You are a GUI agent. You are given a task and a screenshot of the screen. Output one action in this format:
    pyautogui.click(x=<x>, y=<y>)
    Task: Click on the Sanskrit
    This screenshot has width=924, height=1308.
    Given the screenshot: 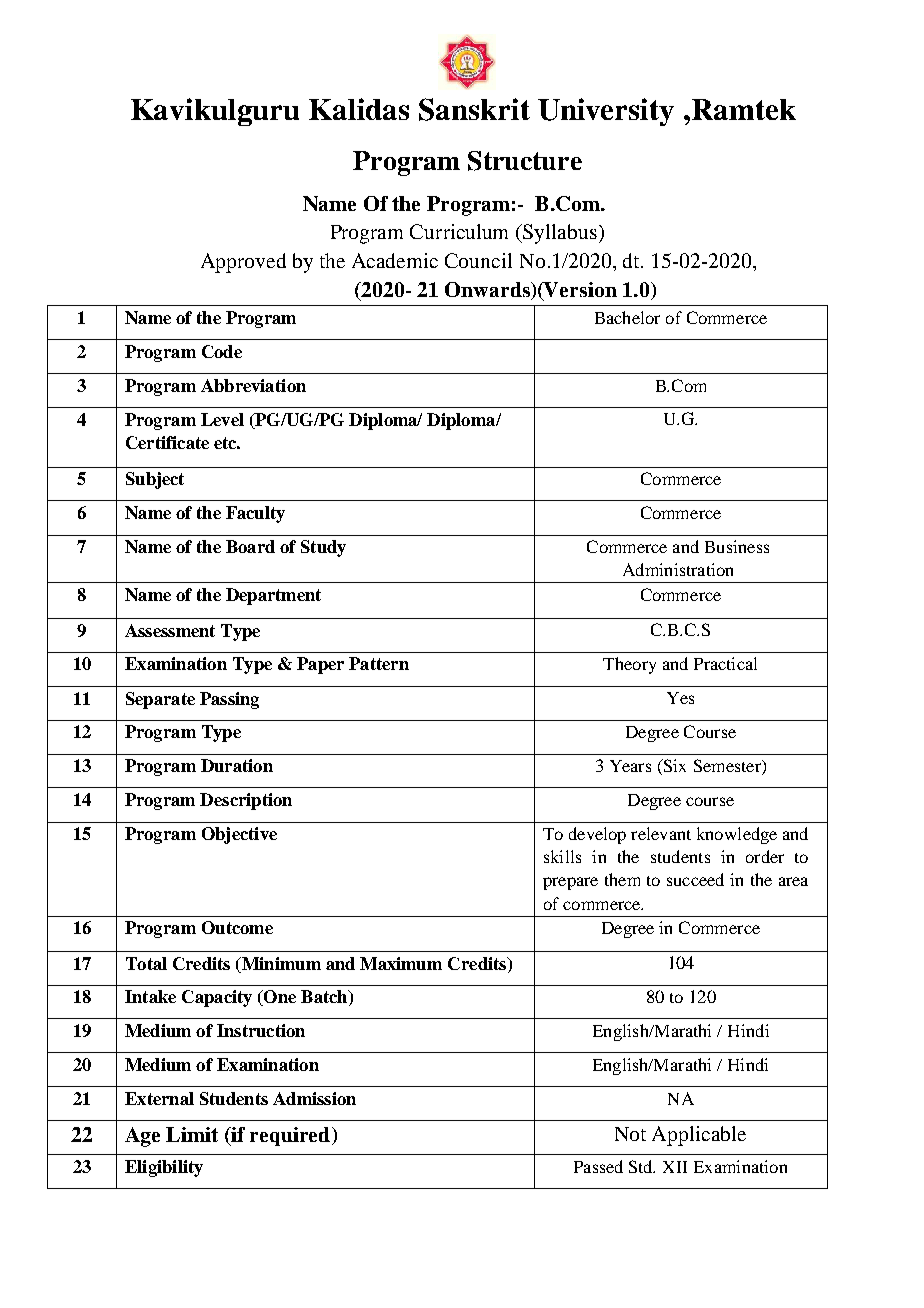 What is the action you would take?
    pyautogui.click(x=474, y=109)
